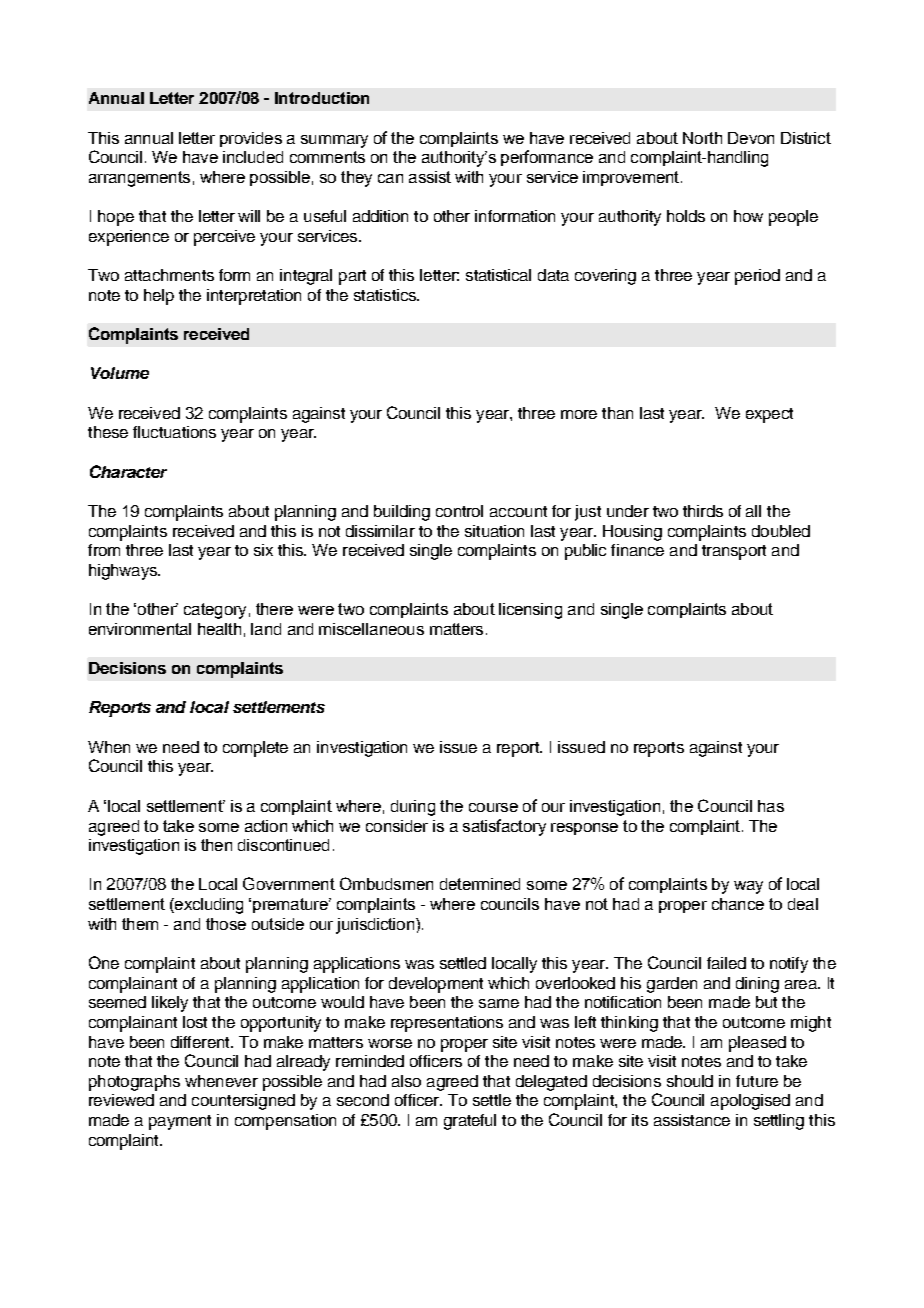 Image resolution: width=924 pixels, height=1308 pixels. What do you see at coordinates (470, 1122) in the document?
I see `grateful` at bounding box center [470, 1122].
